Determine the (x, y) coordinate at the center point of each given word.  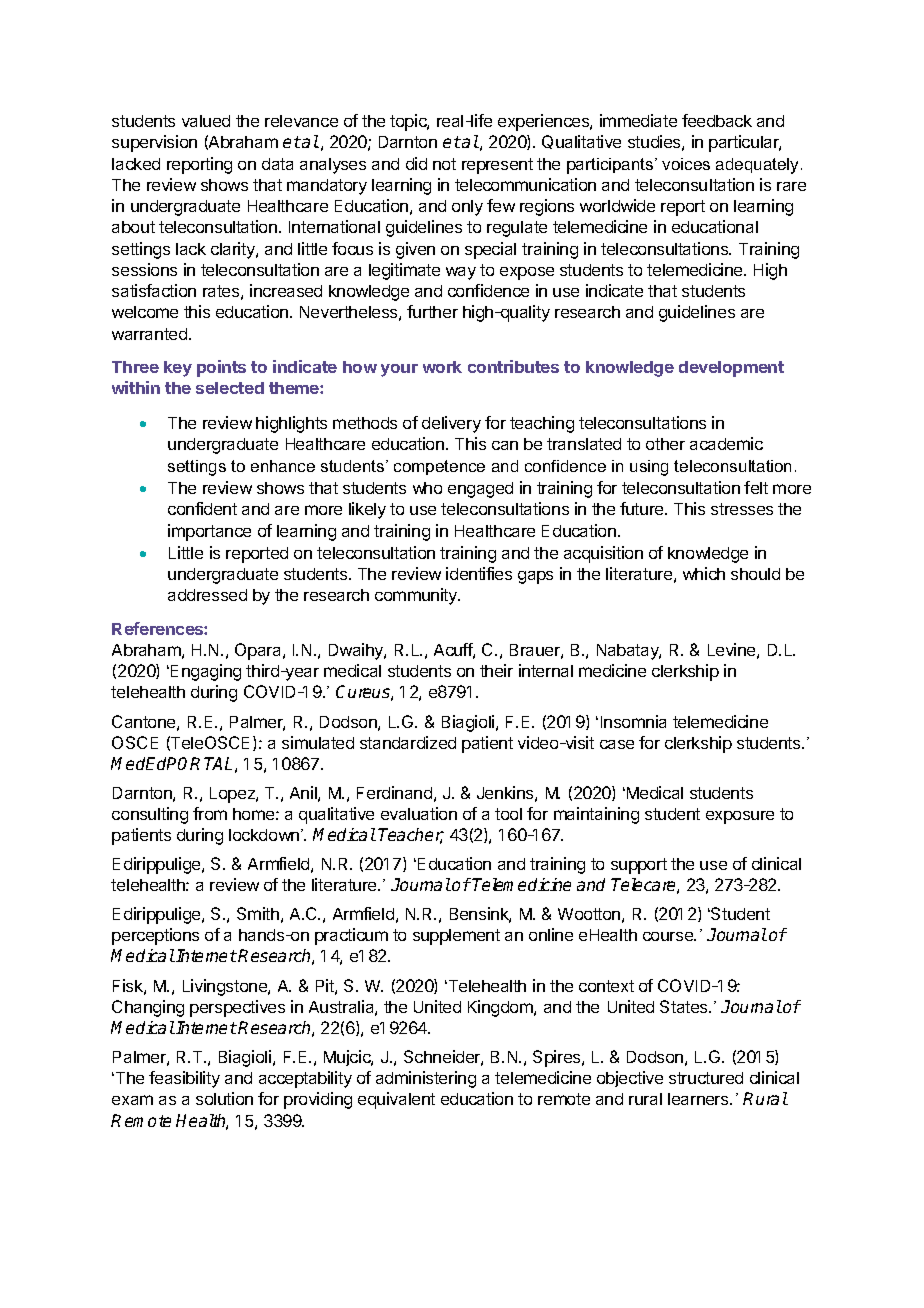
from (210, 813)
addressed (207, 595)
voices (686, 164)
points (221, 368)
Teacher (411, 836)
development (731, 369)
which (704, 573)
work (442, 367)
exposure (740, 817)
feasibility (184, 1079)
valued (206, 121)
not (444, 164)
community (417, 596)
